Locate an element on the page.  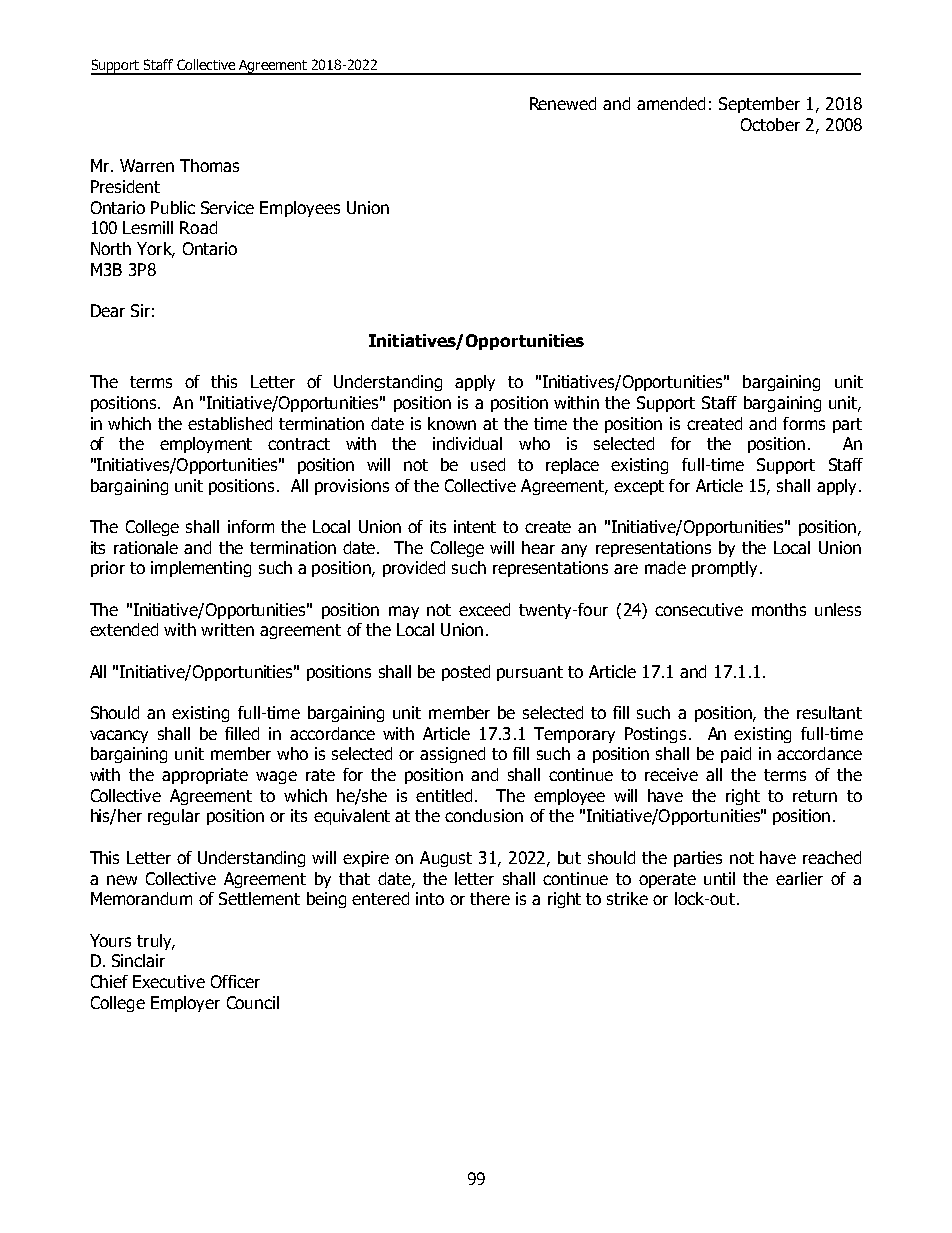
Renewed is located at coordinates (563, 103).
